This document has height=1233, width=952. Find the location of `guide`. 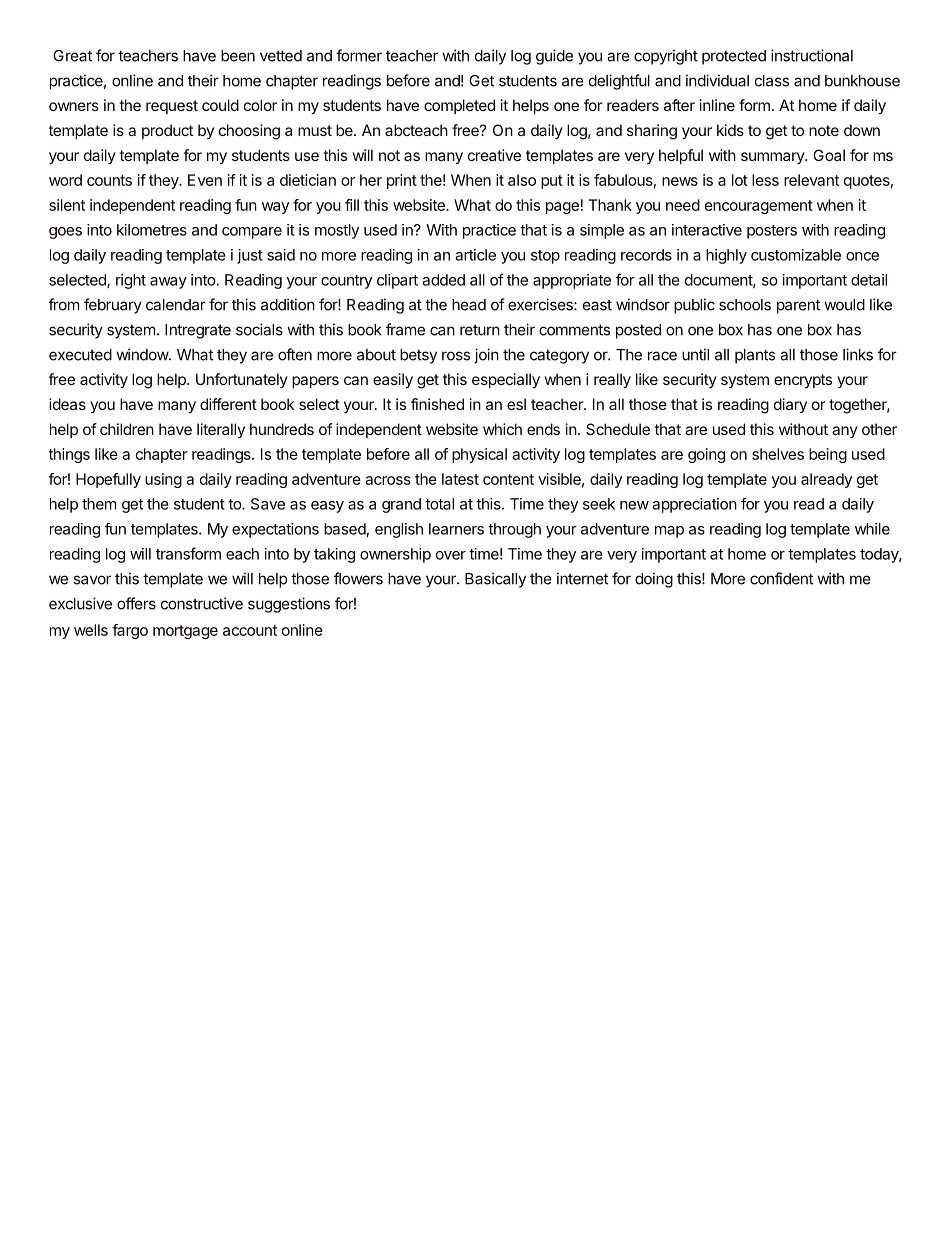

guide is located at coordinates (554, 57).
